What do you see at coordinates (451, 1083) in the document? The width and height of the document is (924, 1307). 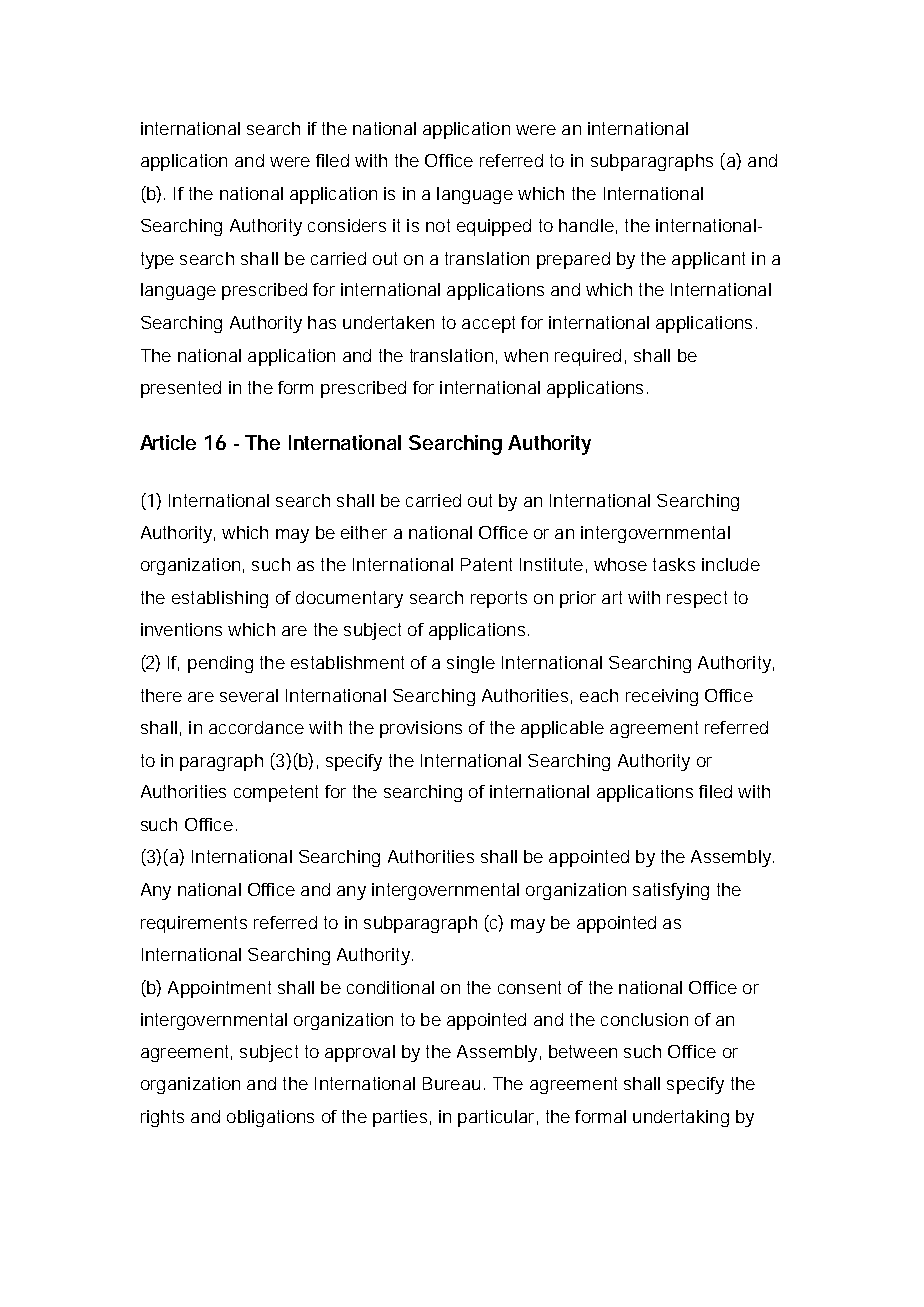 I see `Bureau` at bounding box center [451, 1083].
